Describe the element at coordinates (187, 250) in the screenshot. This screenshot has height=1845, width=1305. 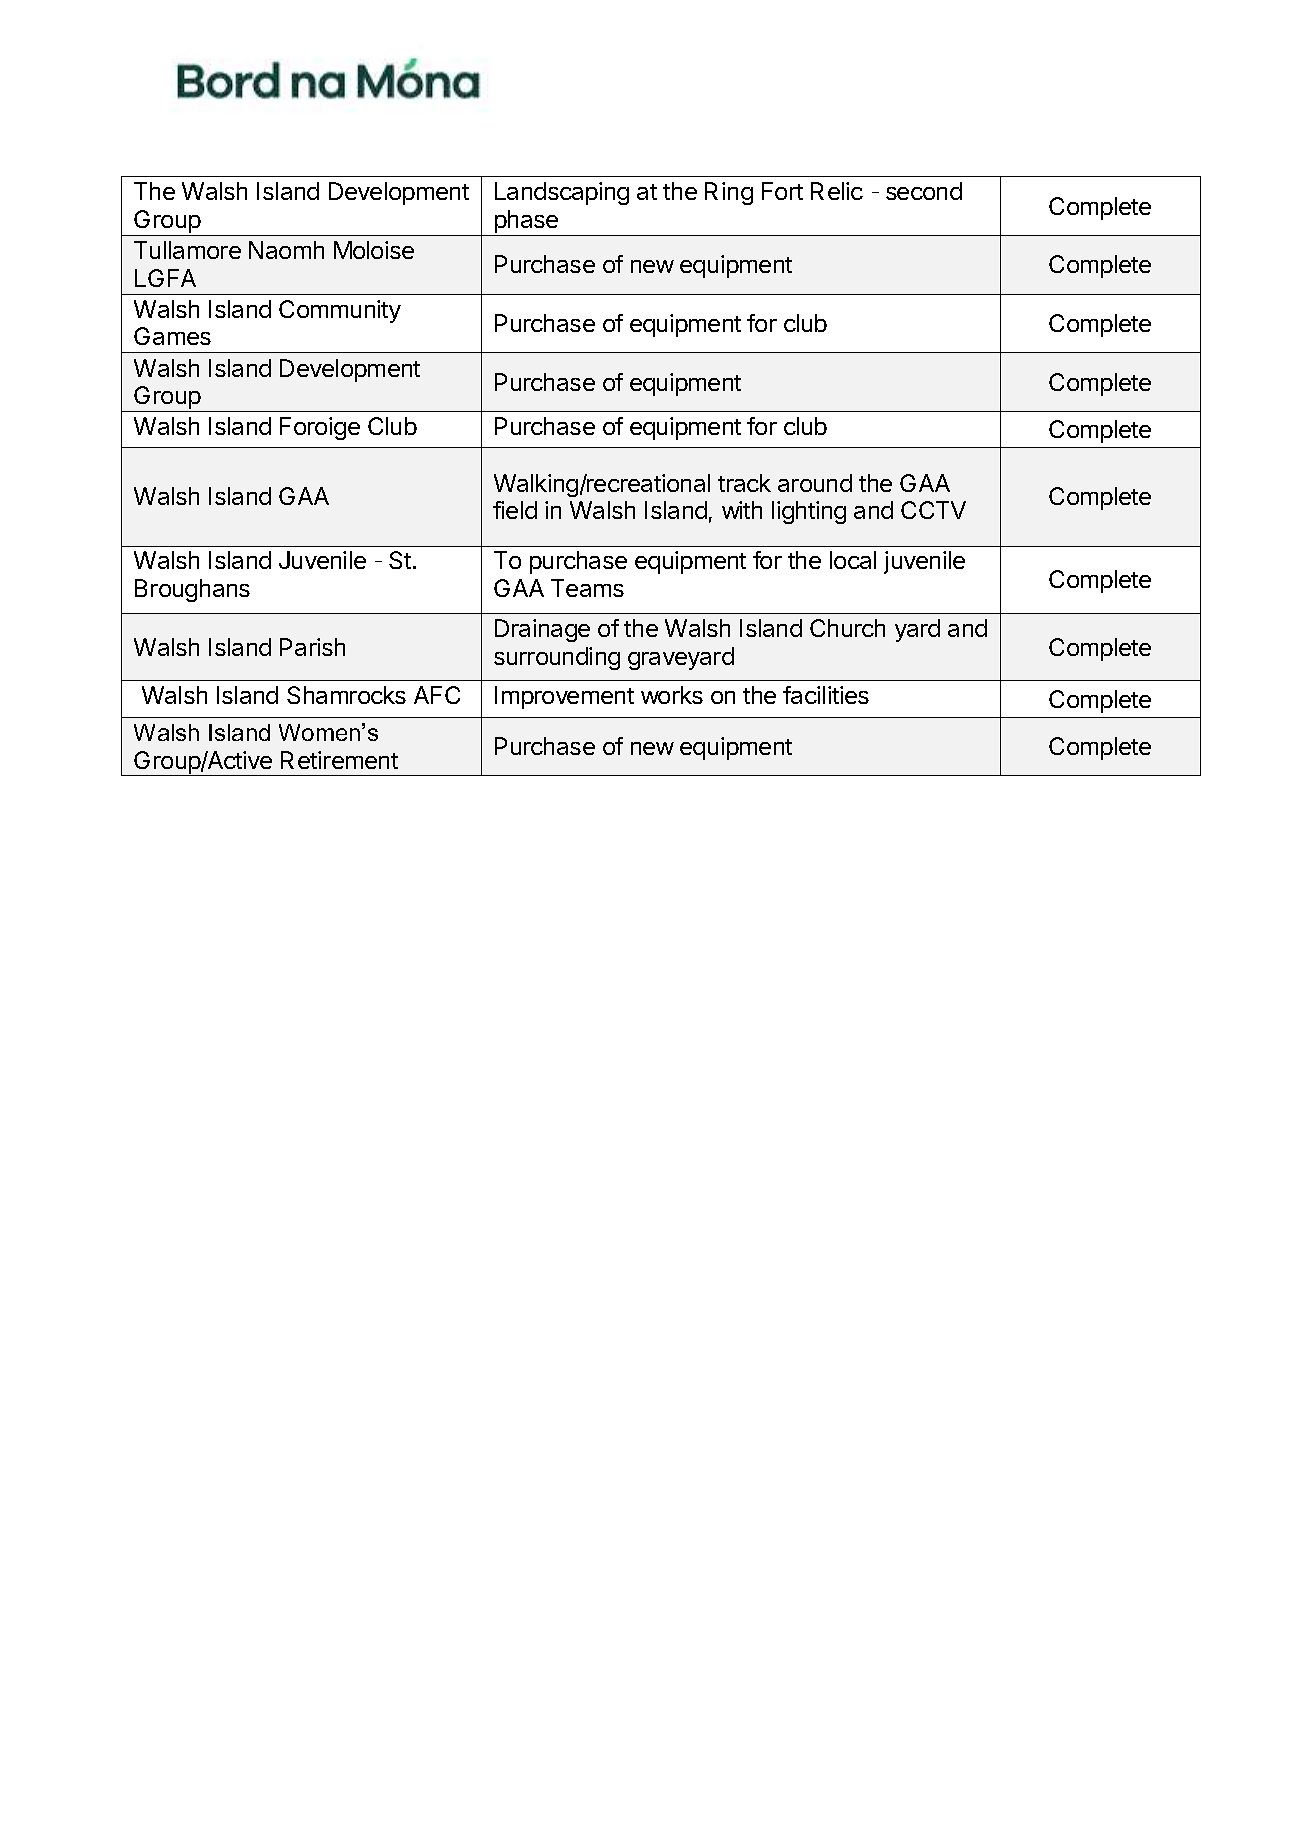
I see `Tullamore` at that location.
